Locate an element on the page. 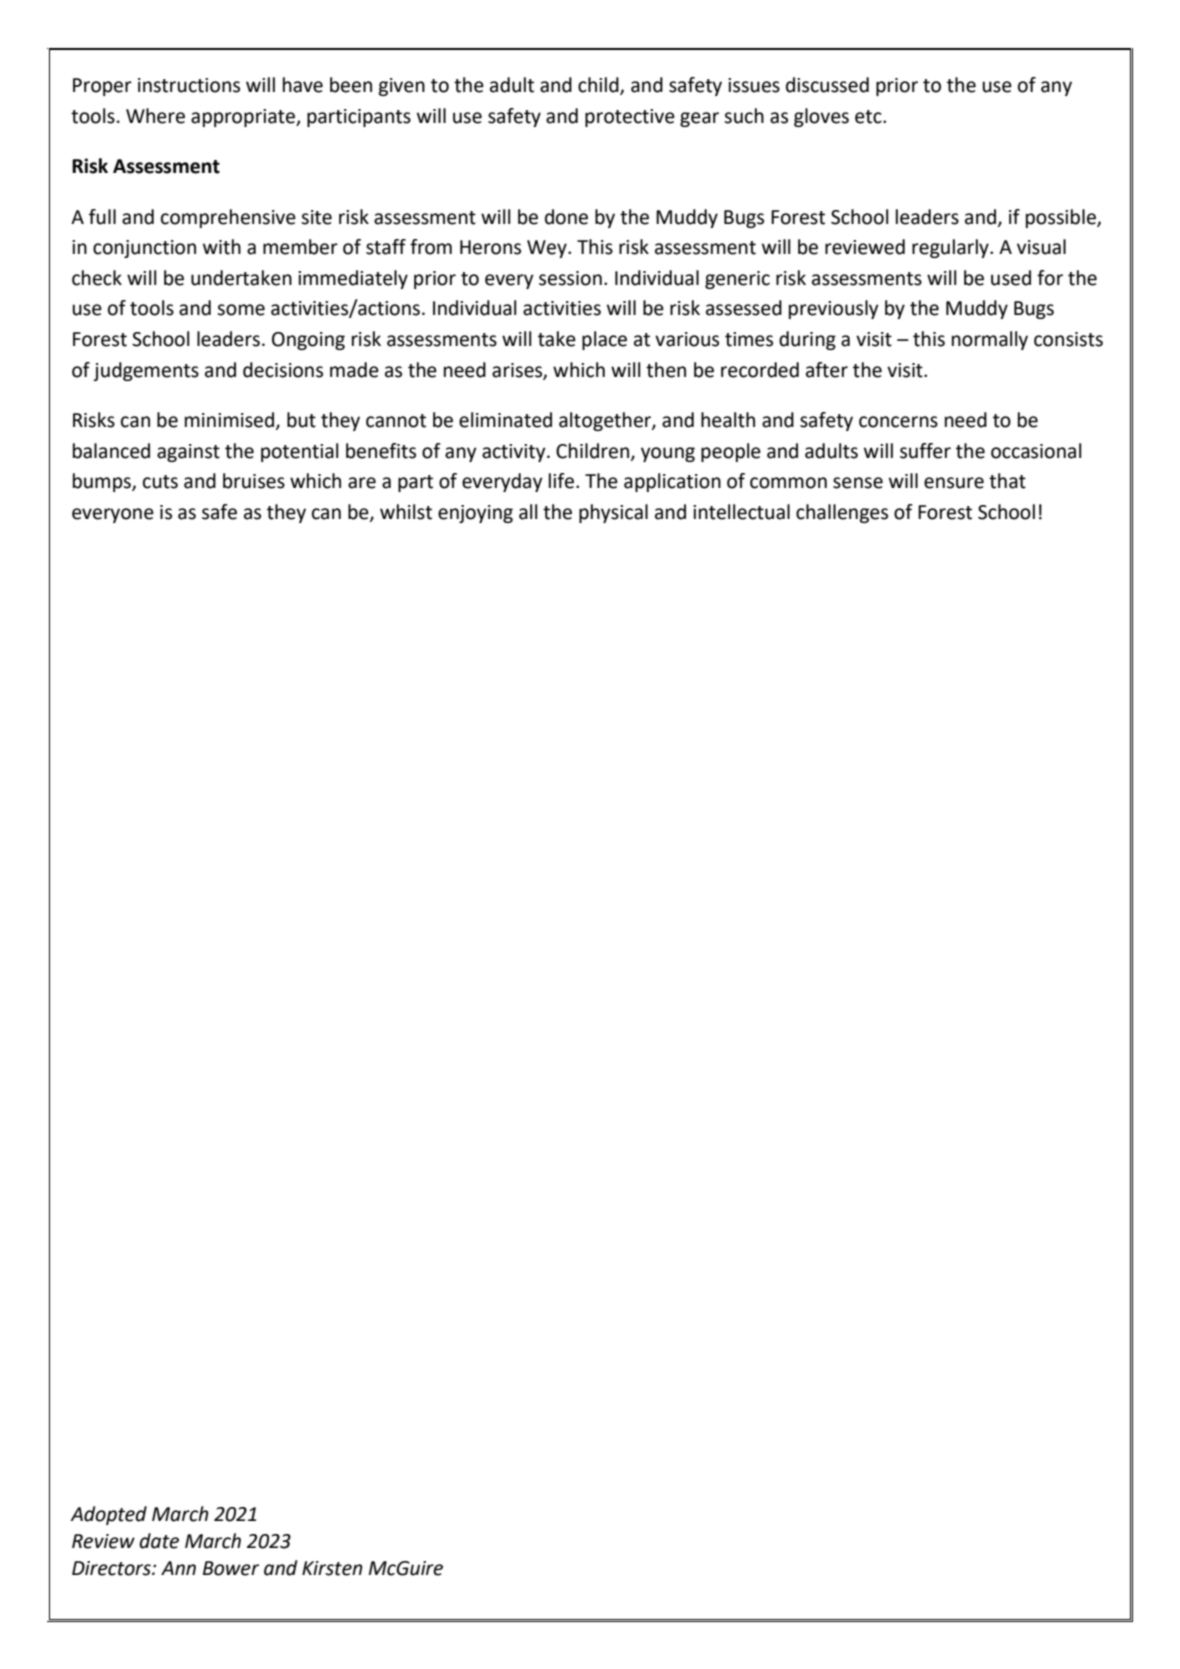  Kirsten is located at coordinates (332, 1568).
